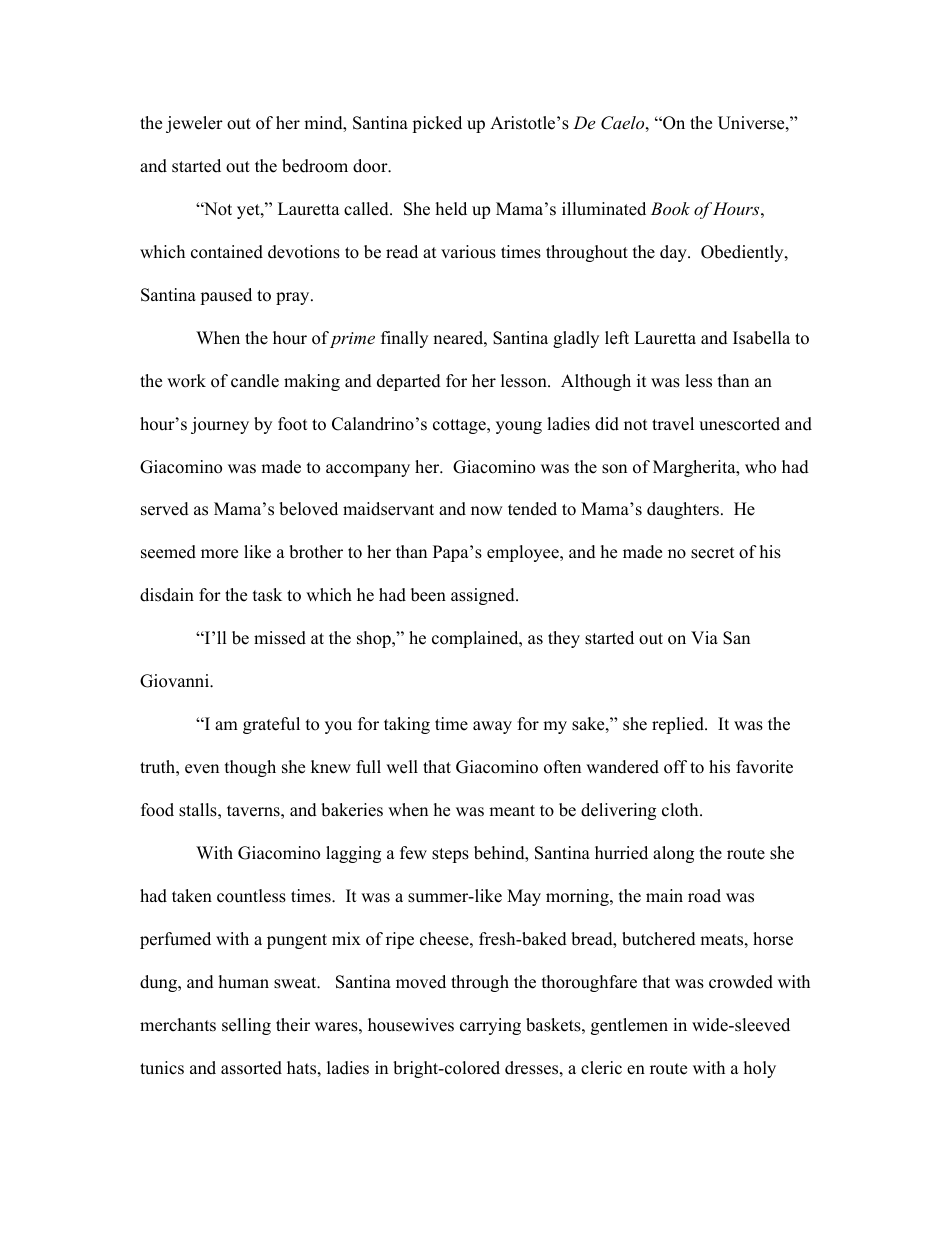  I want to click on carrying, so click(490, 1026).
